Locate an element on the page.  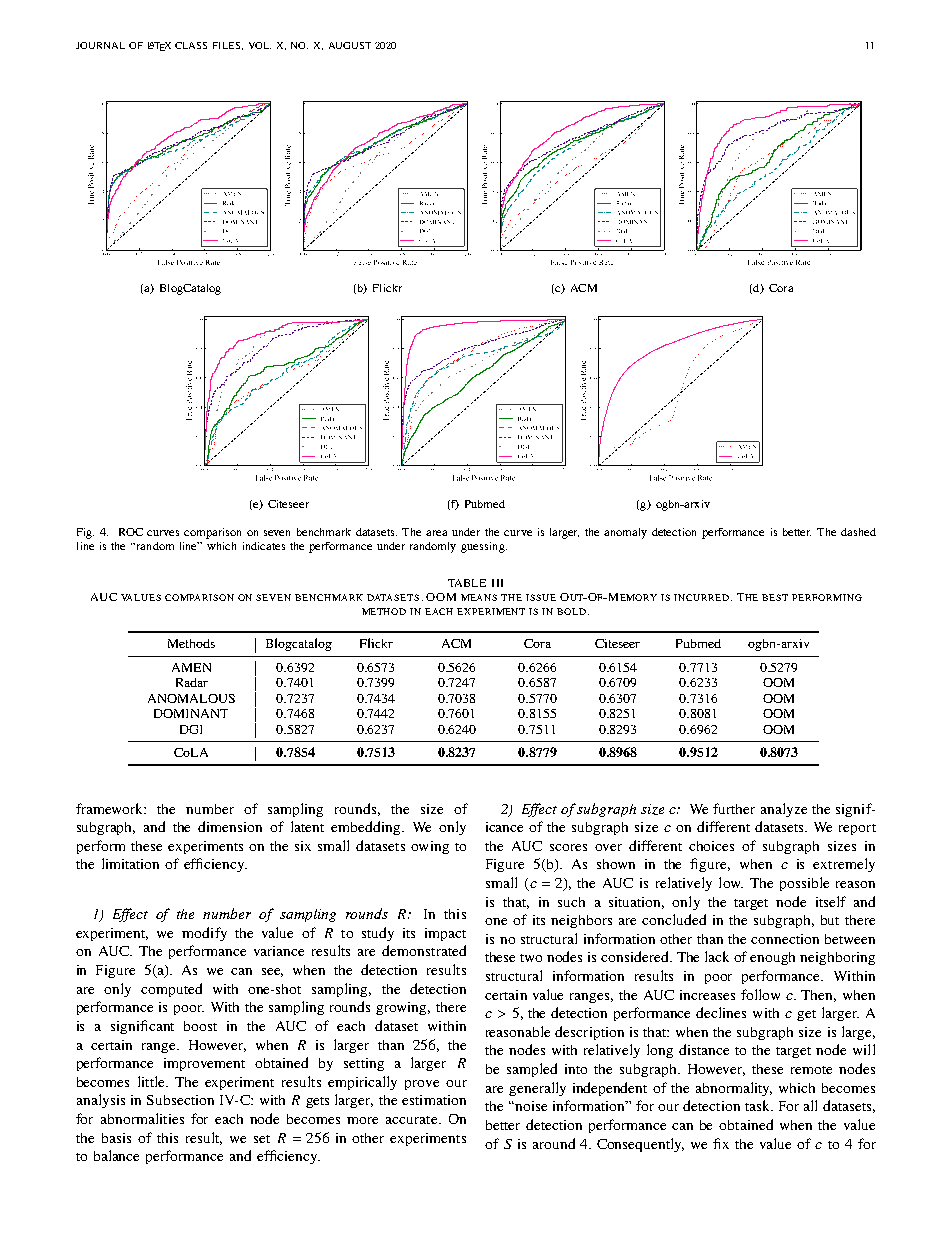
CLASS is located at coordinates (191, 45).
